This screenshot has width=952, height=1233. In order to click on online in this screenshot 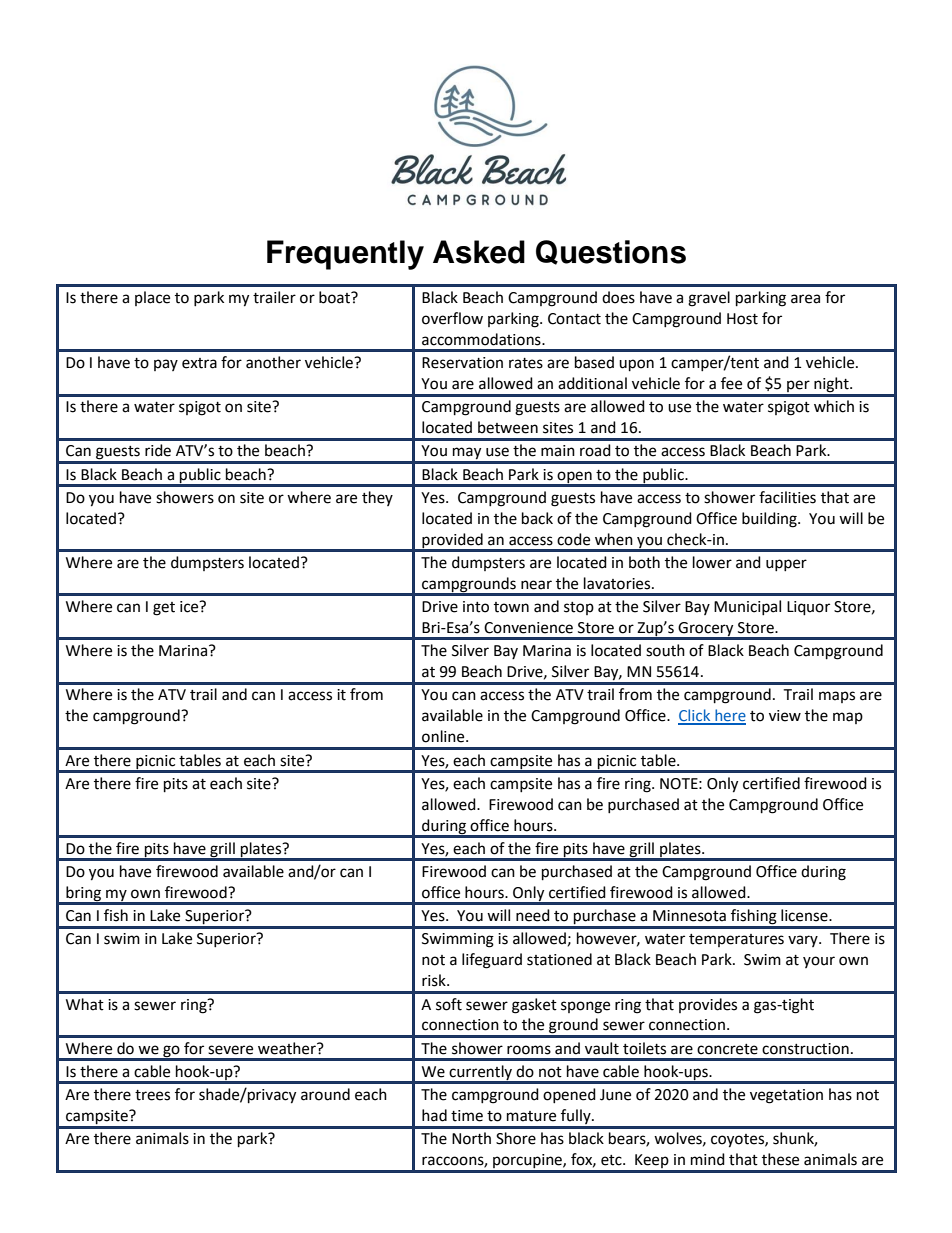, I will do `click(444, 736)`.
